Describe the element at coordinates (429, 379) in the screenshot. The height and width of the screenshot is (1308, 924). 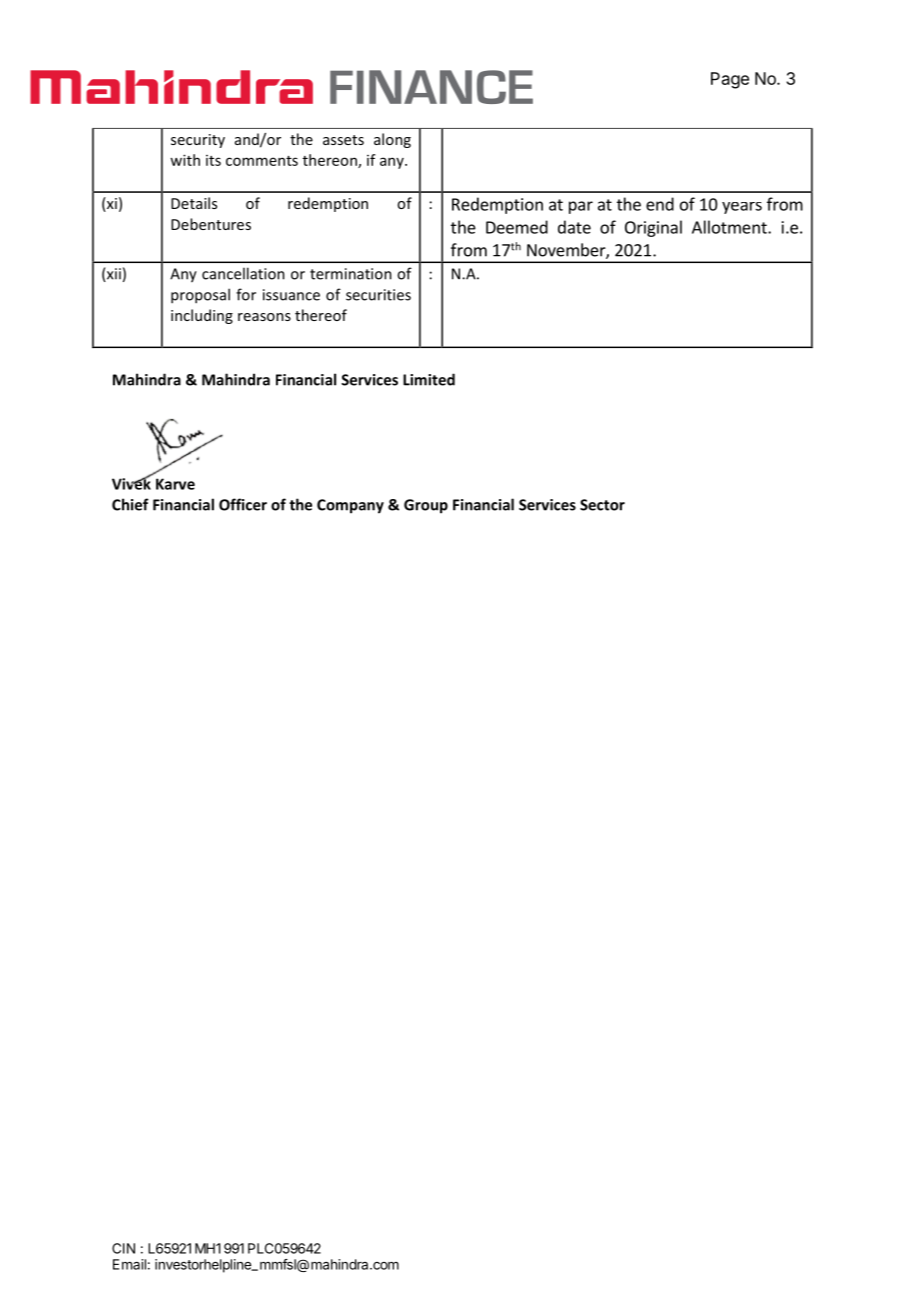
I see `Limited` at that location.
